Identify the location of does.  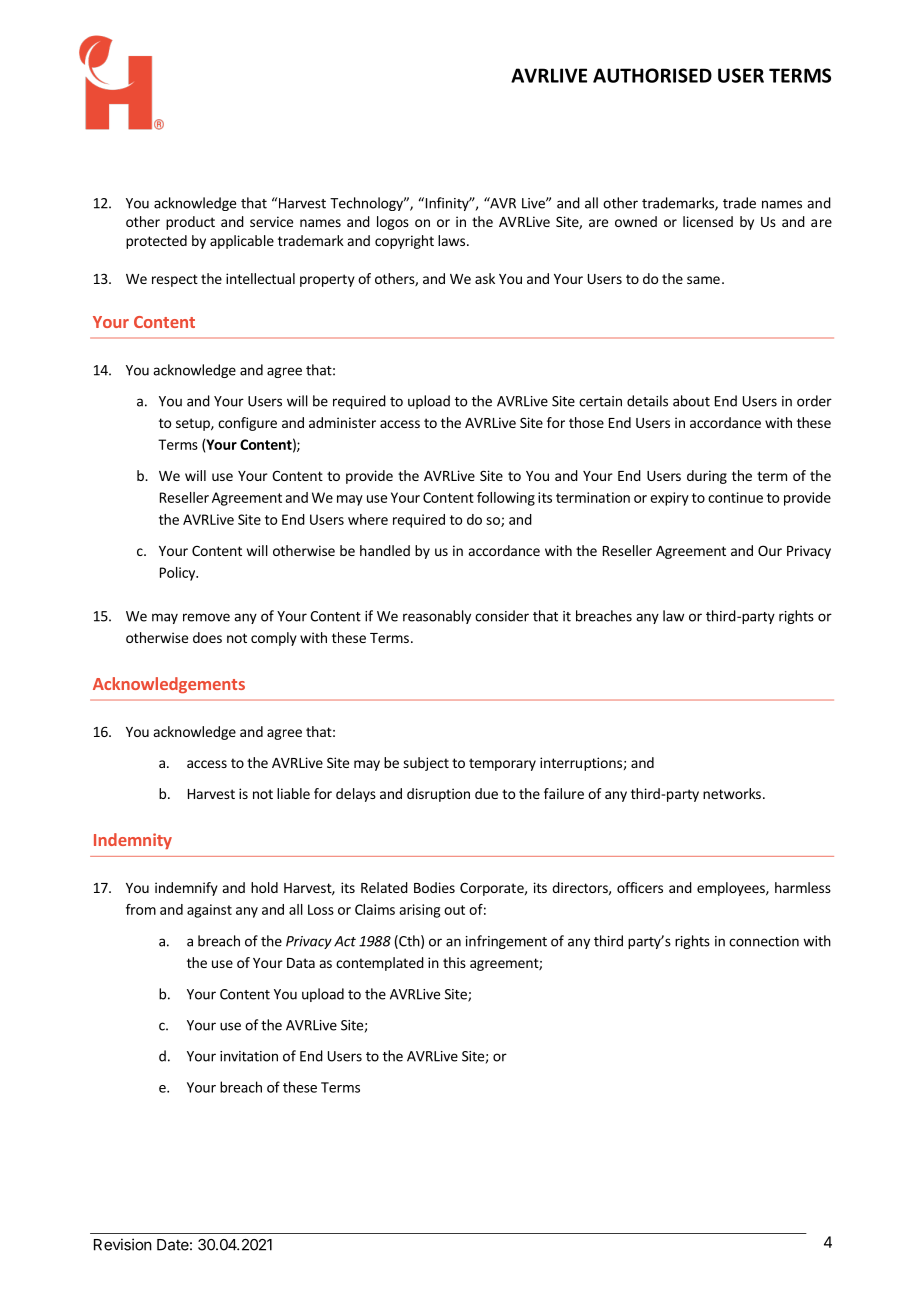
(207, 637).
